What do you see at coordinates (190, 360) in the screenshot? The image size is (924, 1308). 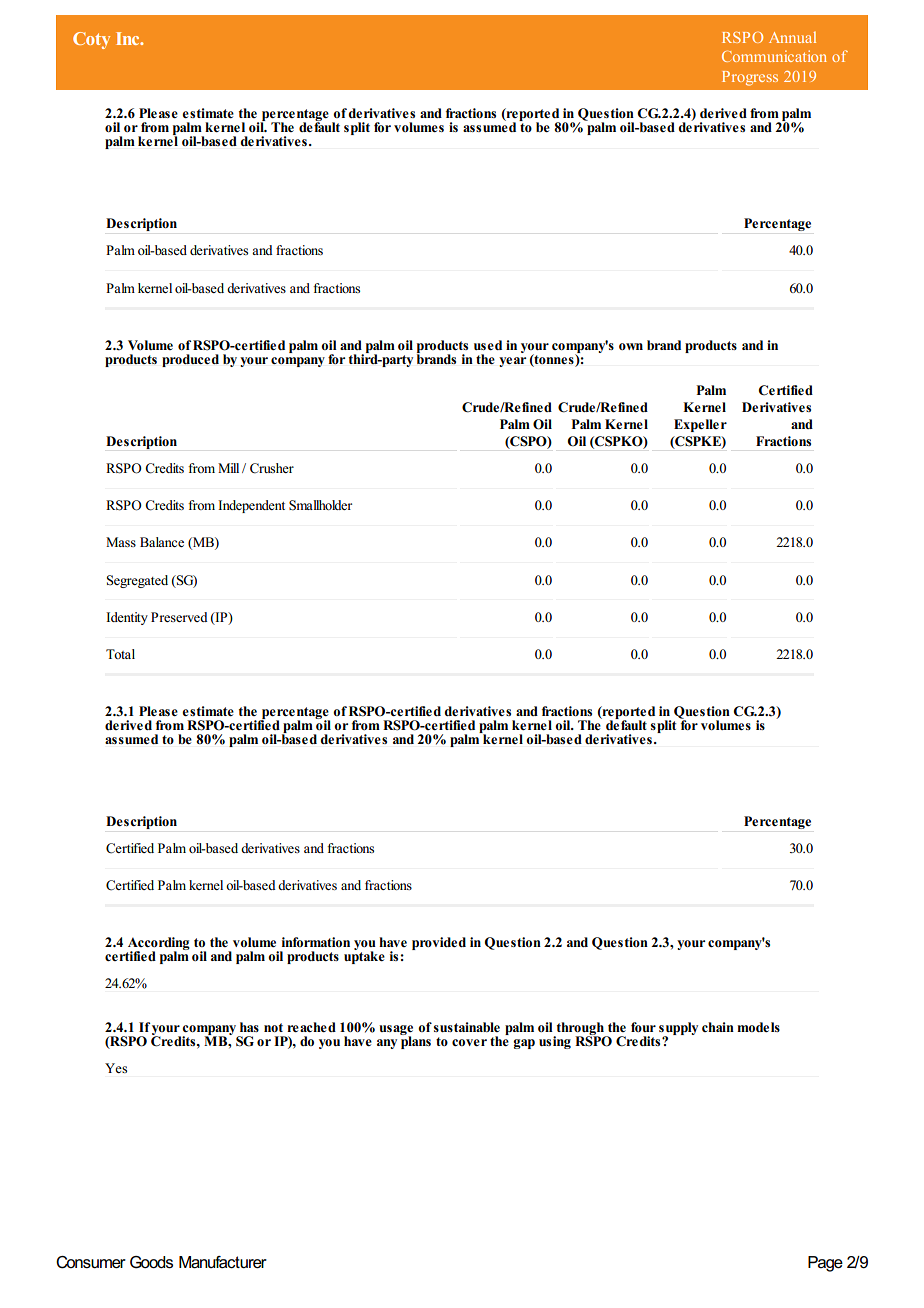 I see `produced` at bounding box center [190, 360].
